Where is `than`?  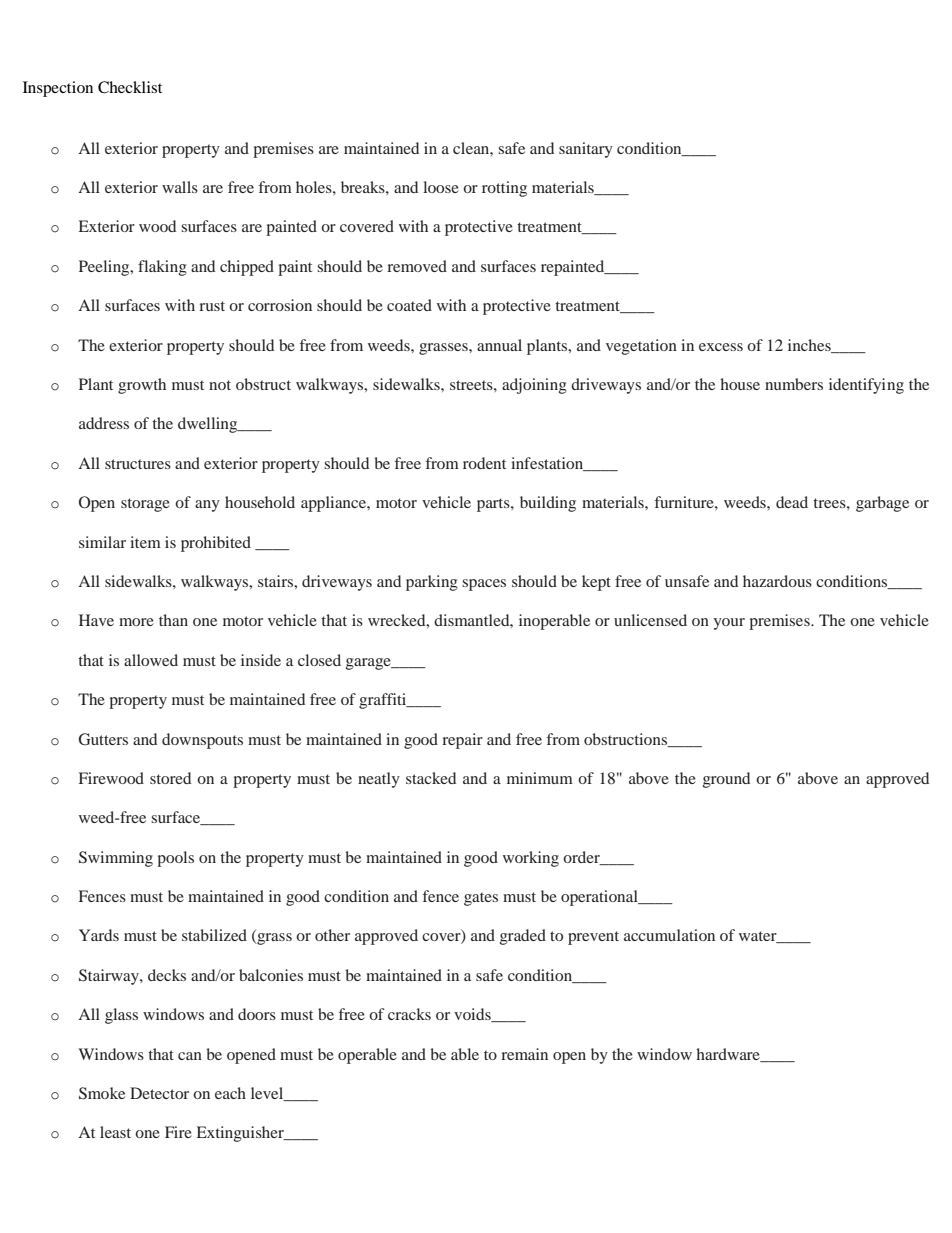
than is located at coordinates (173, 620).
